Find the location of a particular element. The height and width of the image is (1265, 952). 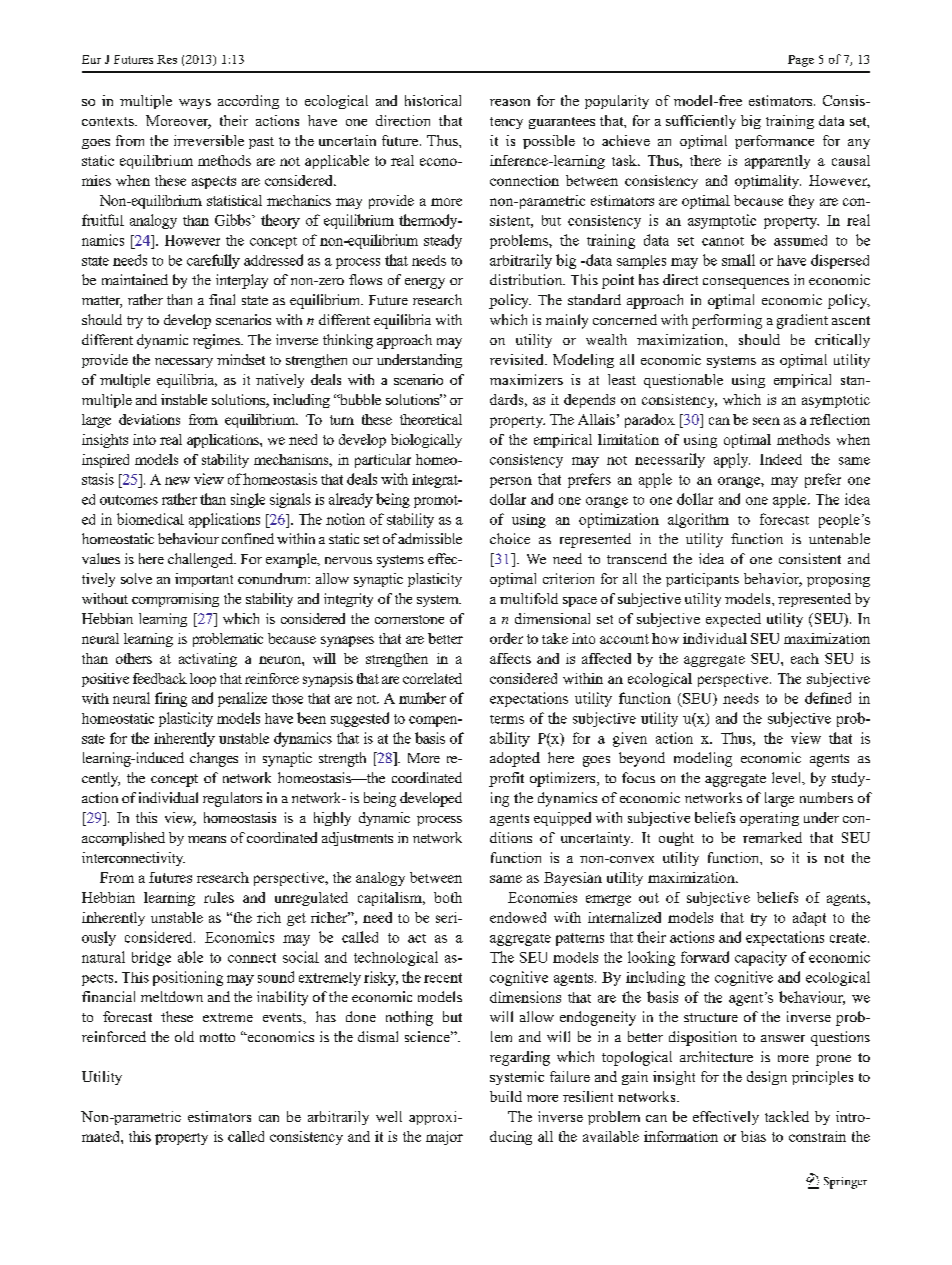

profit is located at coordinates (506, 779).
